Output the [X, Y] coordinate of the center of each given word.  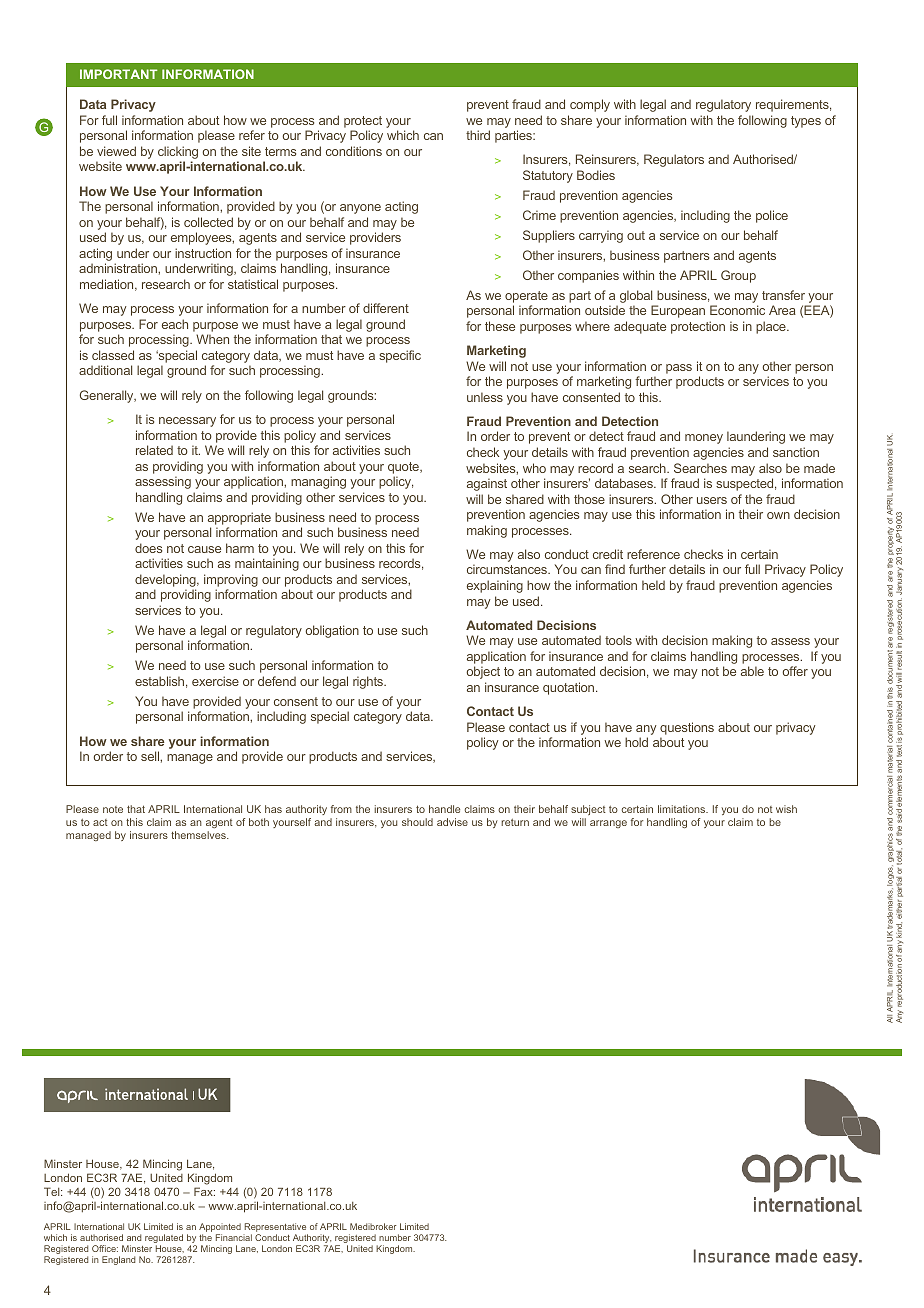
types [806, 122]
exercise [215, 681]
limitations [683, 809]
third [478, 135]
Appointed [220, 1229]
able [752, 671]
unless [485, 397]
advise [452, 822]
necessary [187, 422]
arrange [608, 824]
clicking [178, 154]
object [483, 672]
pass [679, 369]
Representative [276, 1229]
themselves [199, 835]
